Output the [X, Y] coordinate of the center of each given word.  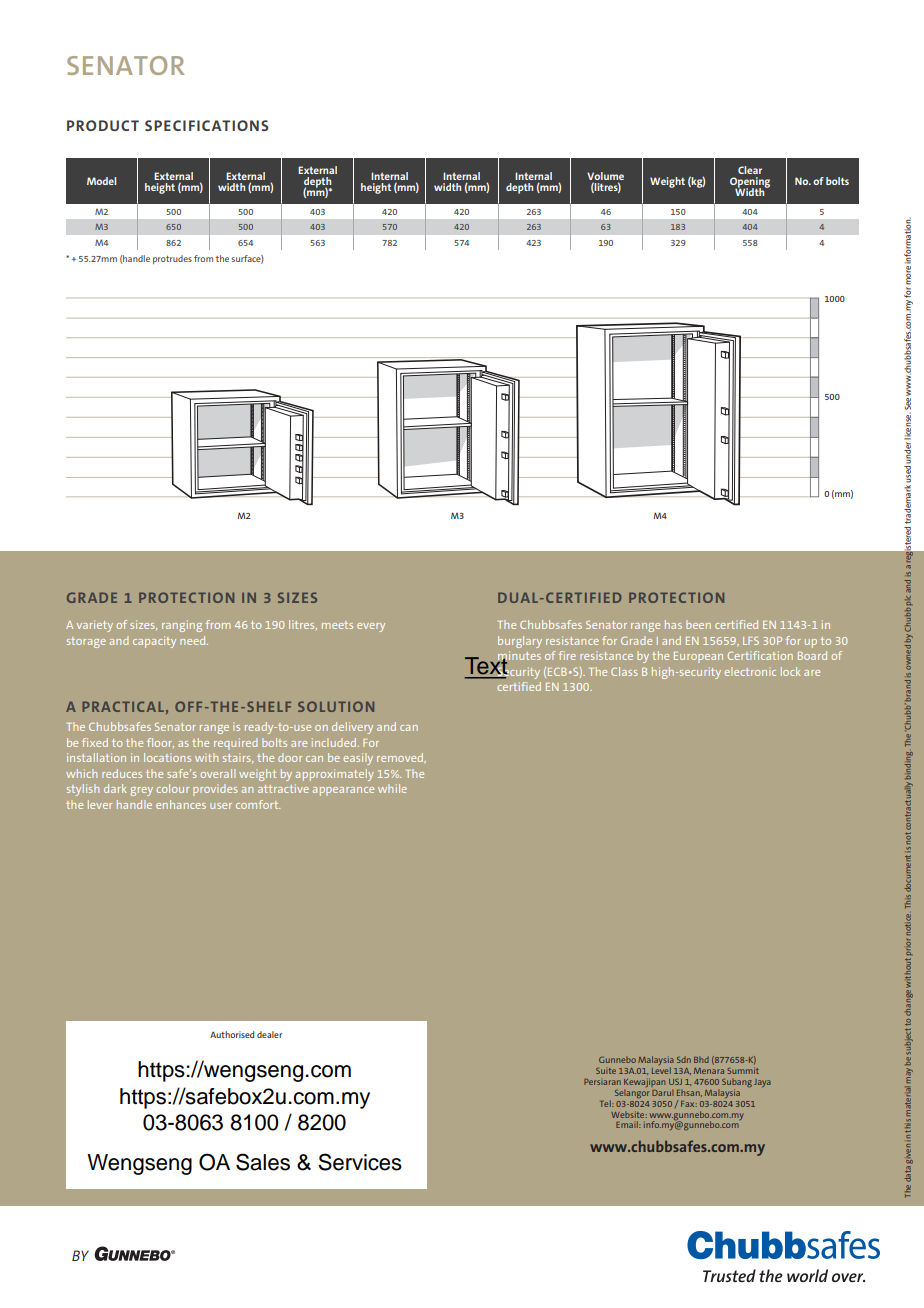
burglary [520, 642]
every [371, 627]
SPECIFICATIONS [207, 125]
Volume [605, 176]
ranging [182, 626]
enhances [181, 804]
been [698, 624]
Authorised [232, 1034]
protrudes [172, 259]
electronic [750, 671]
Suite [606, 1071]
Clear [750, 170]
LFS [751, 641]
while [392, 788]
